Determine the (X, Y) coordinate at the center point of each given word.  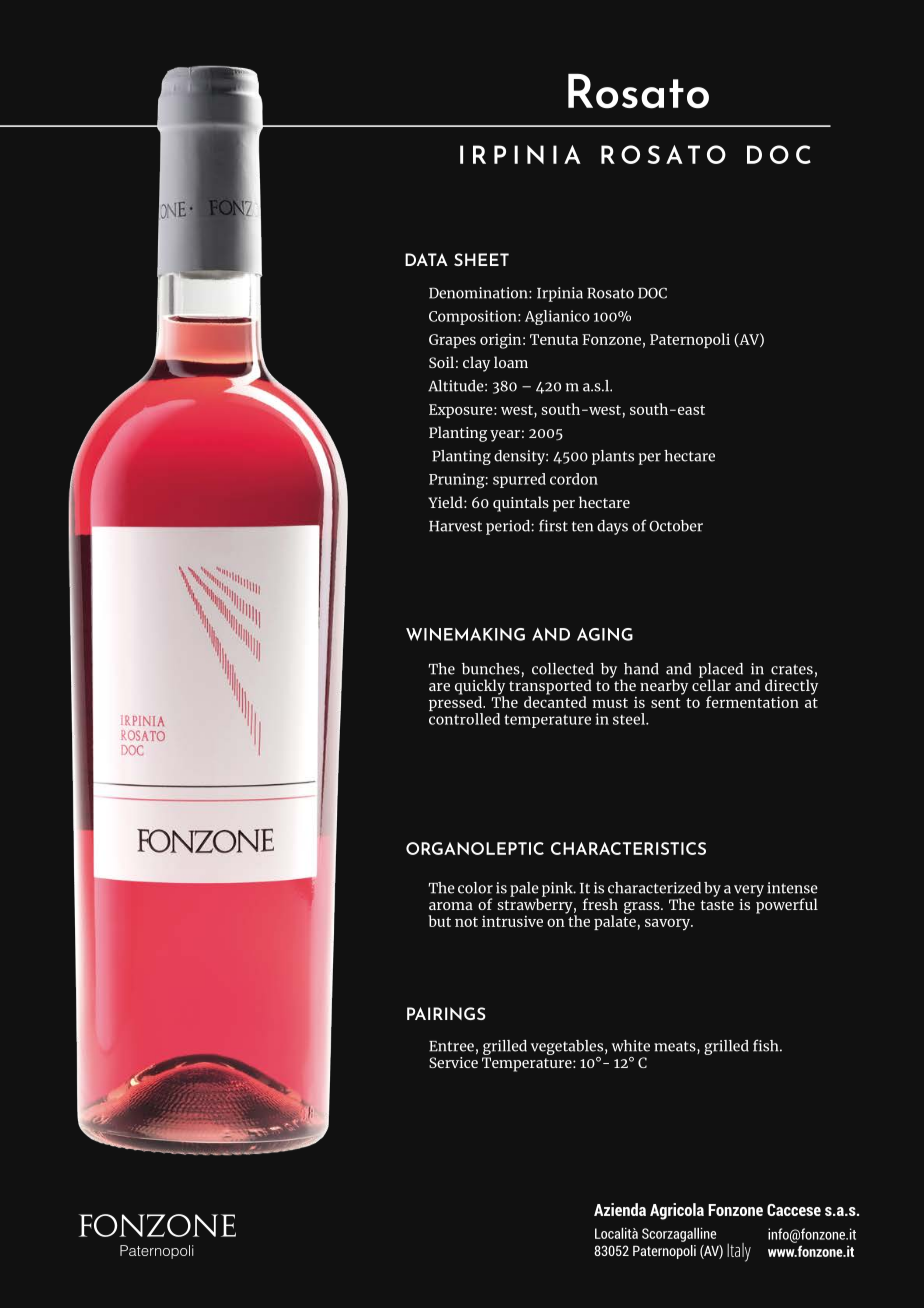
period (509, 527)
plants (613, 457)
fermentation (752, 702)
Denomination (479, 293)
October (676, 526)
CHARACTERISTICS (628, 848)
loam (511, 362)
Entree (451, 1046)
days (612, 527)
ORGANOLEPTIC (475, 848)
